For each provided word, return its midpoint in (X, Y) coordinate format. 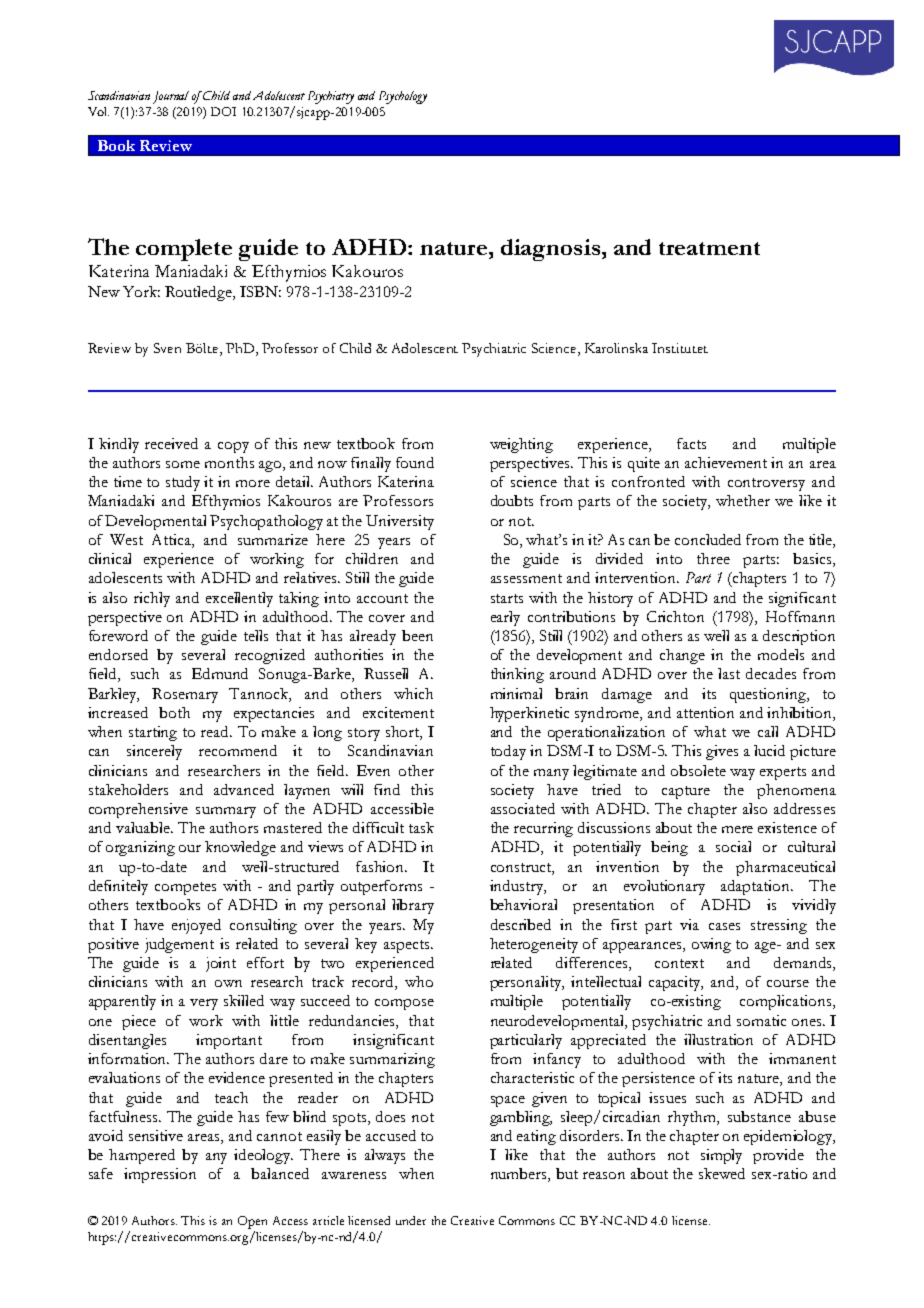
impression (160, 1175)
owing (711, 945)
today (508, 752)
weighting (521, 445)
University (400, 522)
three (713, 558)
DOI (223, 111)
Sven (167, 348)
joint (221, 964)
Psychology (403, 97)
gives (722, 752)
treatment (709, 248)
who (419, 981)
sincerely (154, 752)
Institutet (680, 348)
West (126, 539)
